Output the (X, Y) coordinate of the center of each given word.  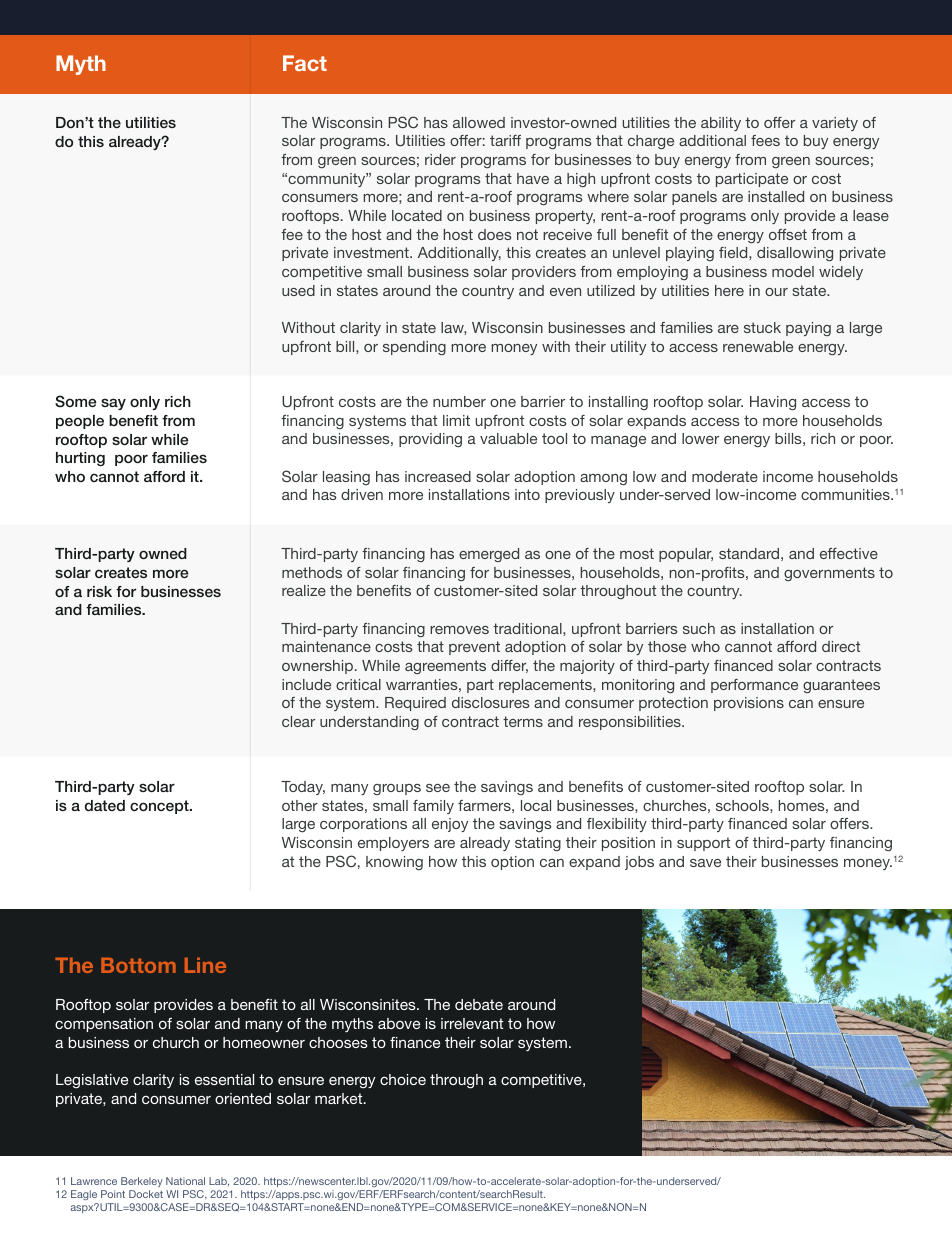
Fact (305, 63)
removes (459, 630)
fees (765, 140)
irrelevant (472, 1023)
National (185, 1181)
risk (99, 591)
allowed (479, 122)
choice (403, 1079)
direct (841, 646)
